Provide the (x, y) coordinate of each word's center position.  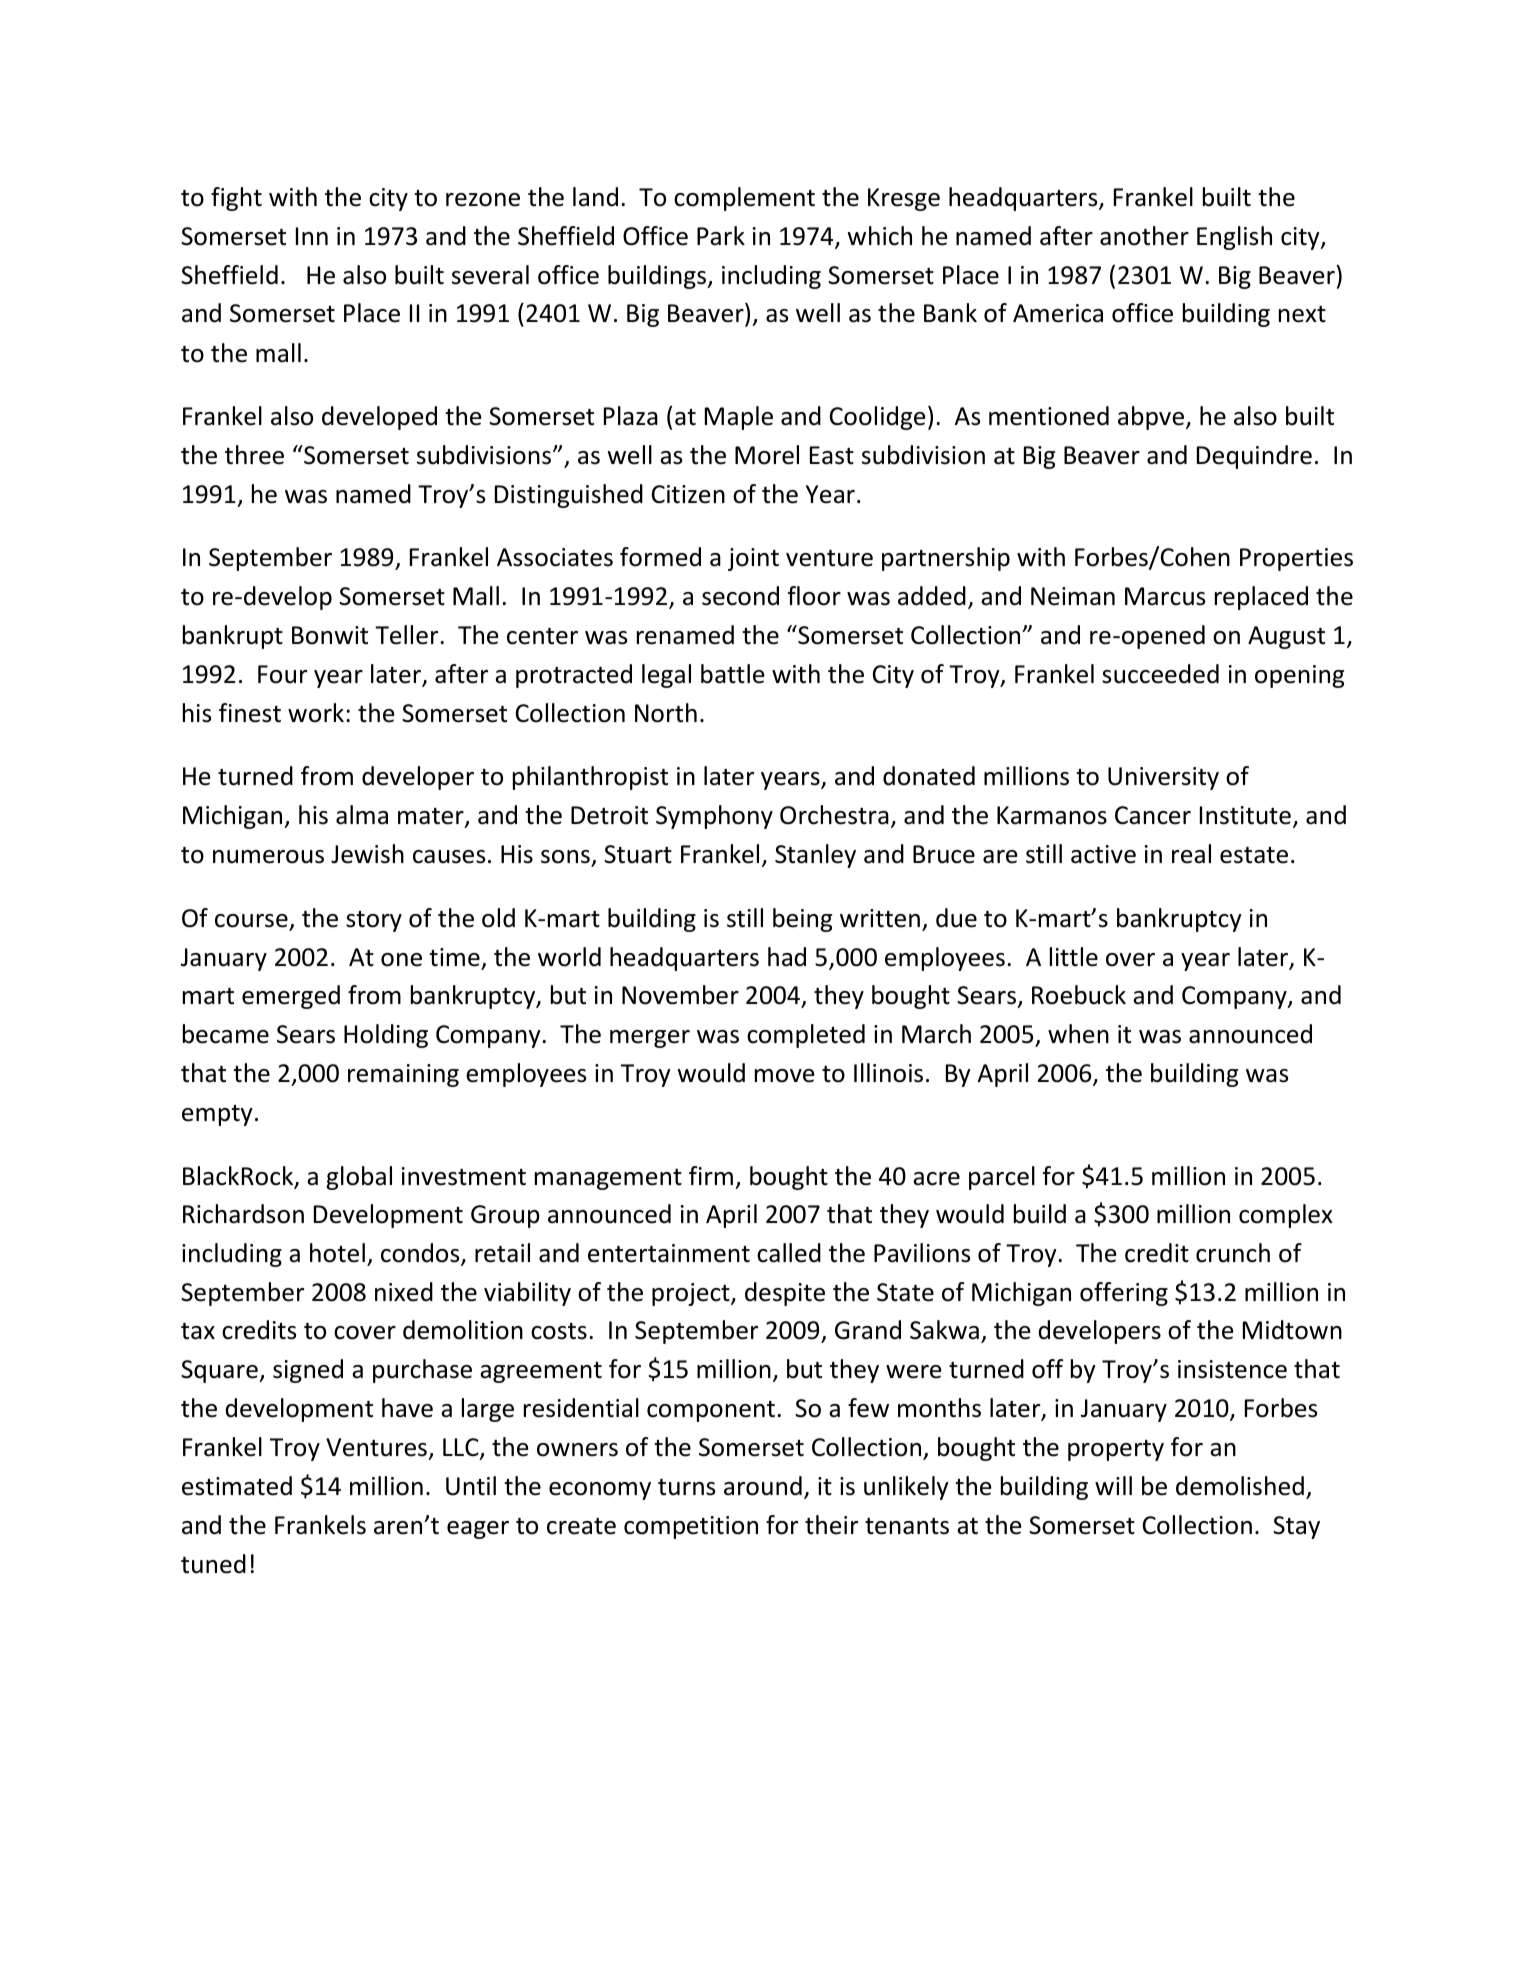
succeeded (1160, 674)
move (785, 1076)
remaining (403, 1075)
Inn (312, 236)
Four (282, 674)
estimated (237, 1486)
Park (721, 236)
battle (733, 674)
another (1144, 236)
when (1078, 1034)
